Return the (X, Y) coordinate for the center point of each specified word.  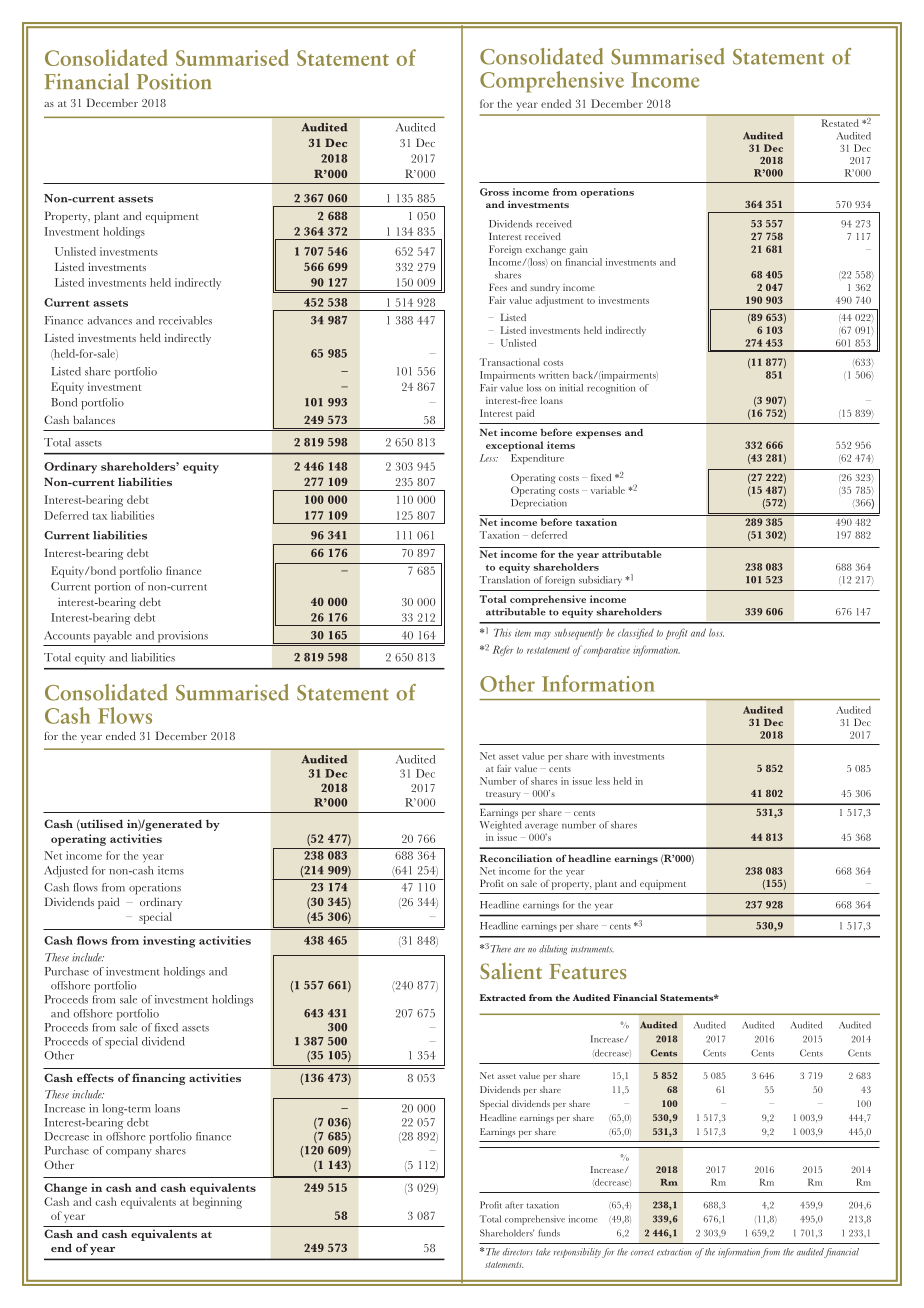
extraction (674, 1252)
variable (608, 490)
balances (94, 419)
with (601, 756)
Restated (840, 123)
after (514, 1205)
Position (174, 81)
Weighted (501, 827)
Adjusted (66, 871)
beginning (217, 1203)
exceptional (515, 446)
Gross (494, 192)
